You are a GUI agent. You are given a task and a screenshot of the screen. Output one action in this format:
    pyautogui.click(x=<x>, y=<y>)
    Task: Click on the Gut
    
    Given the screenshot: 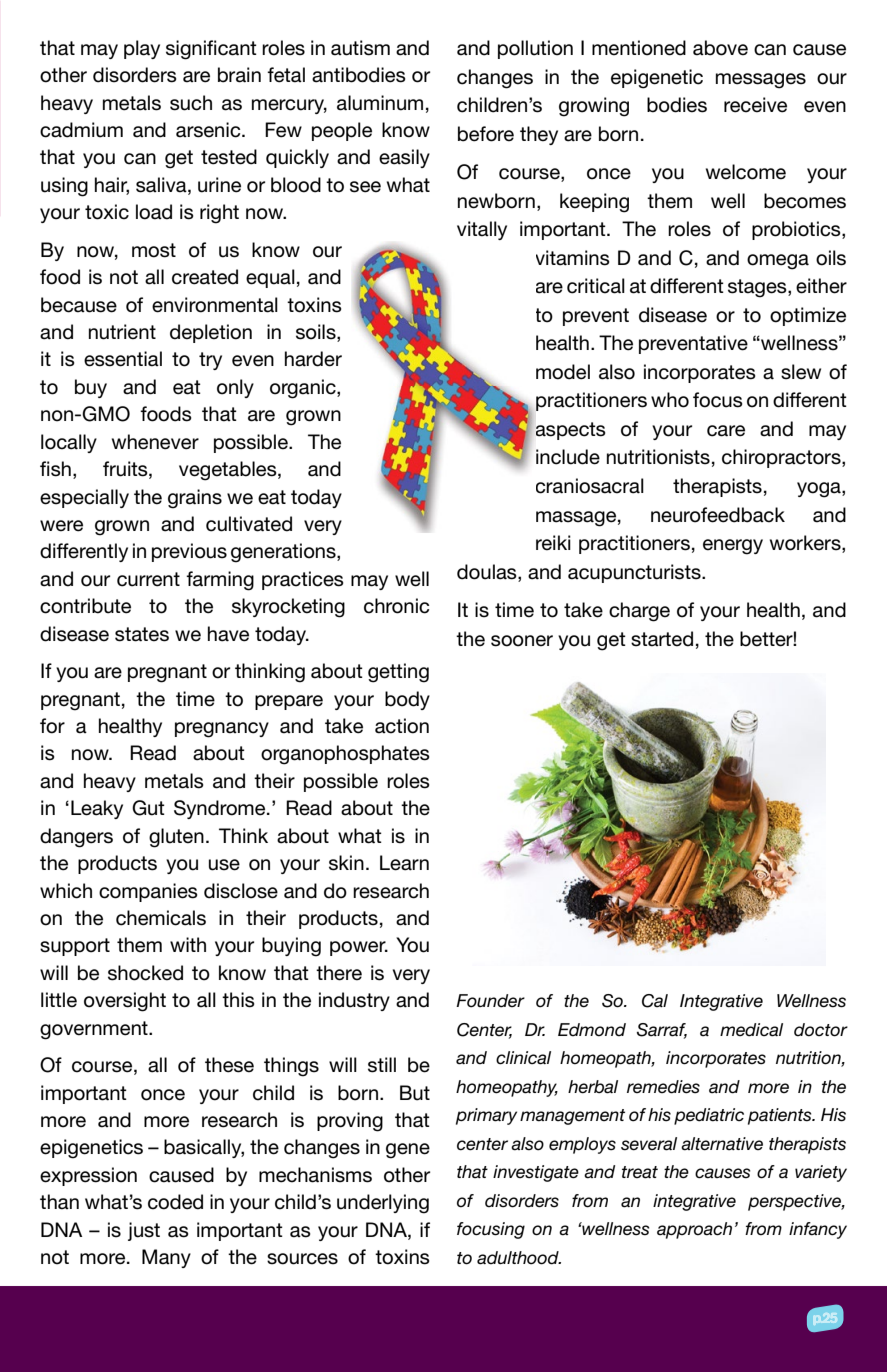 What is the action you would take?
    pyautogui.click(x=148, y=808)
